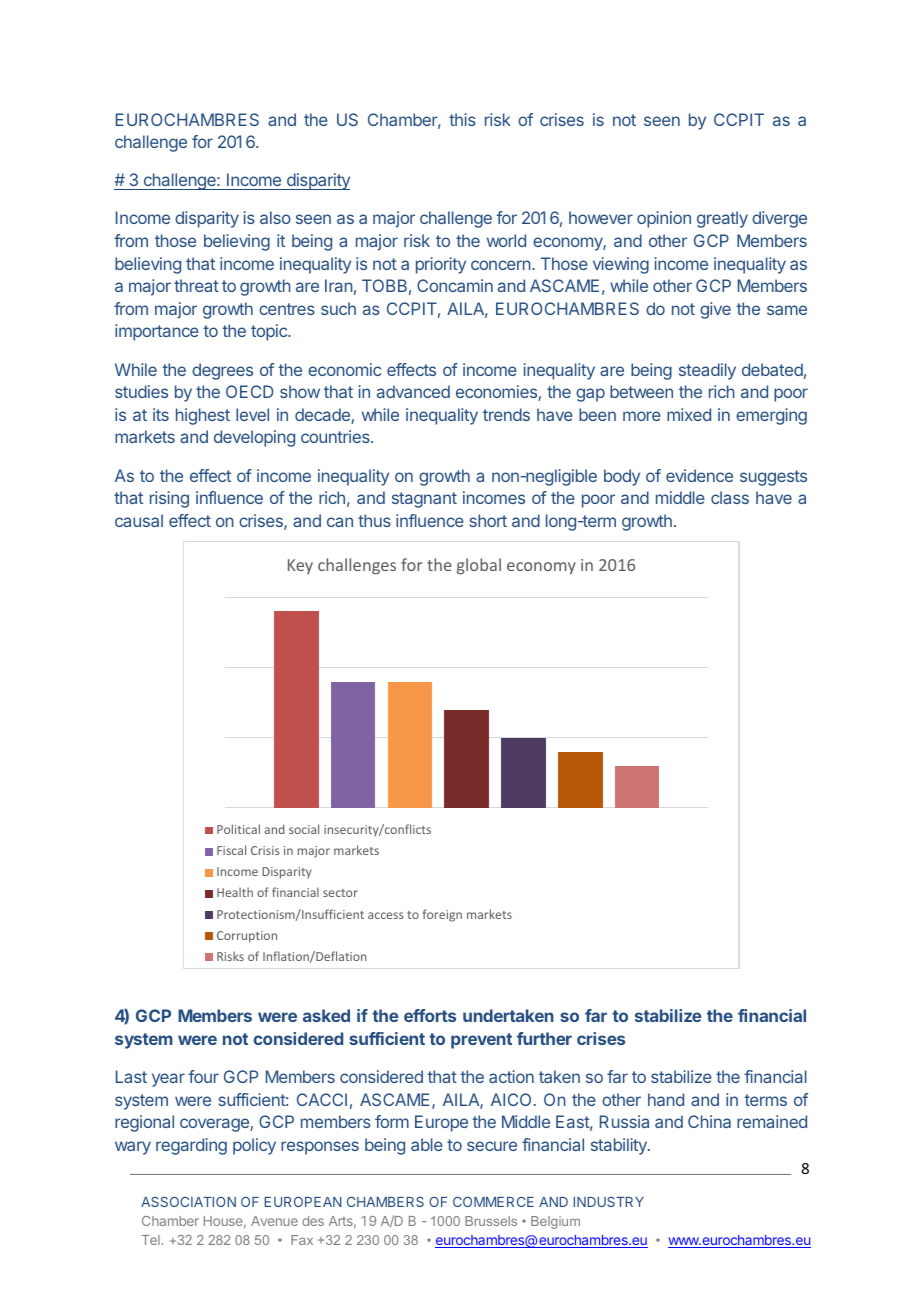  What do you see at coordinates (493, 1202) in the screenshot?
I see `COMMERCE` at bounding box center [493, 1202].
